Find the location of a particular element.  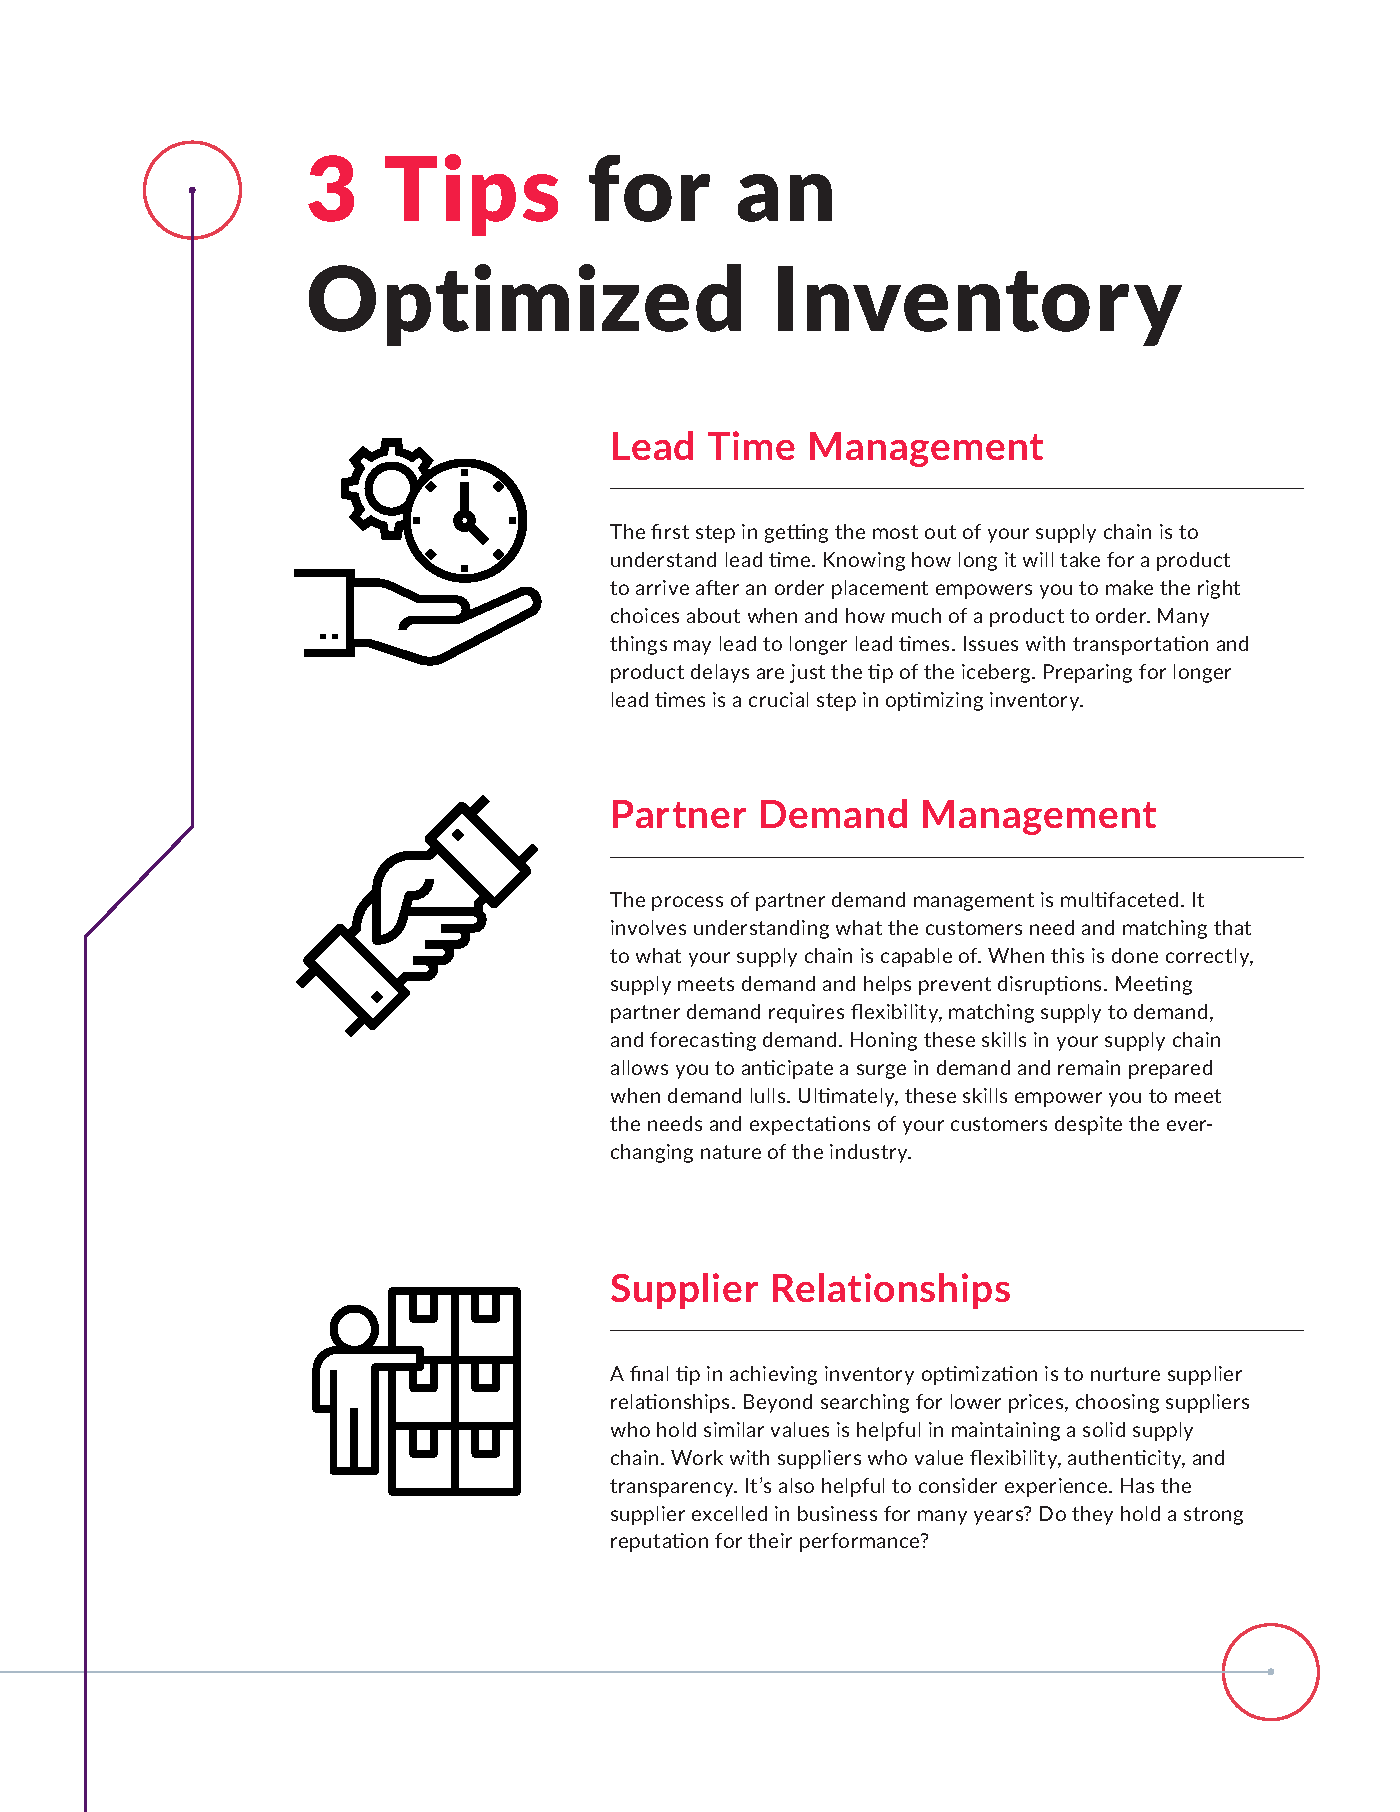

Optimized is located at coordinates (525, 305).
